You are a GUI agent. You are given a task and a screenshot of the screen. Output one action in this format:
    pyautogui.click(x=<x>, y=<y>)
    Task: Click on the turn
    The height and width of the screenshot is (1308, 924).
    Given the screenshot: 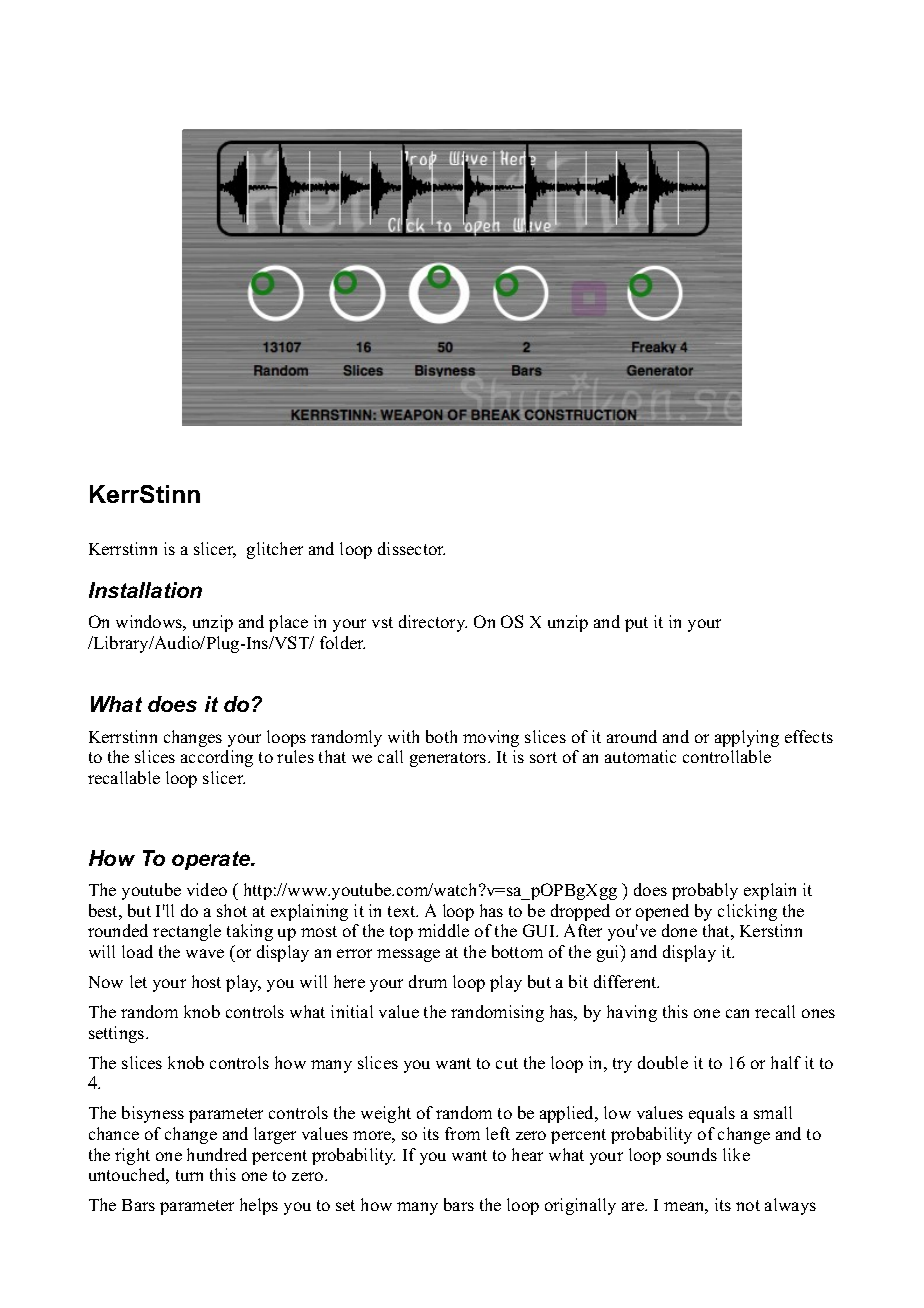 What is the action you would take?
    pyautogui.click(x=189, y=1175)
